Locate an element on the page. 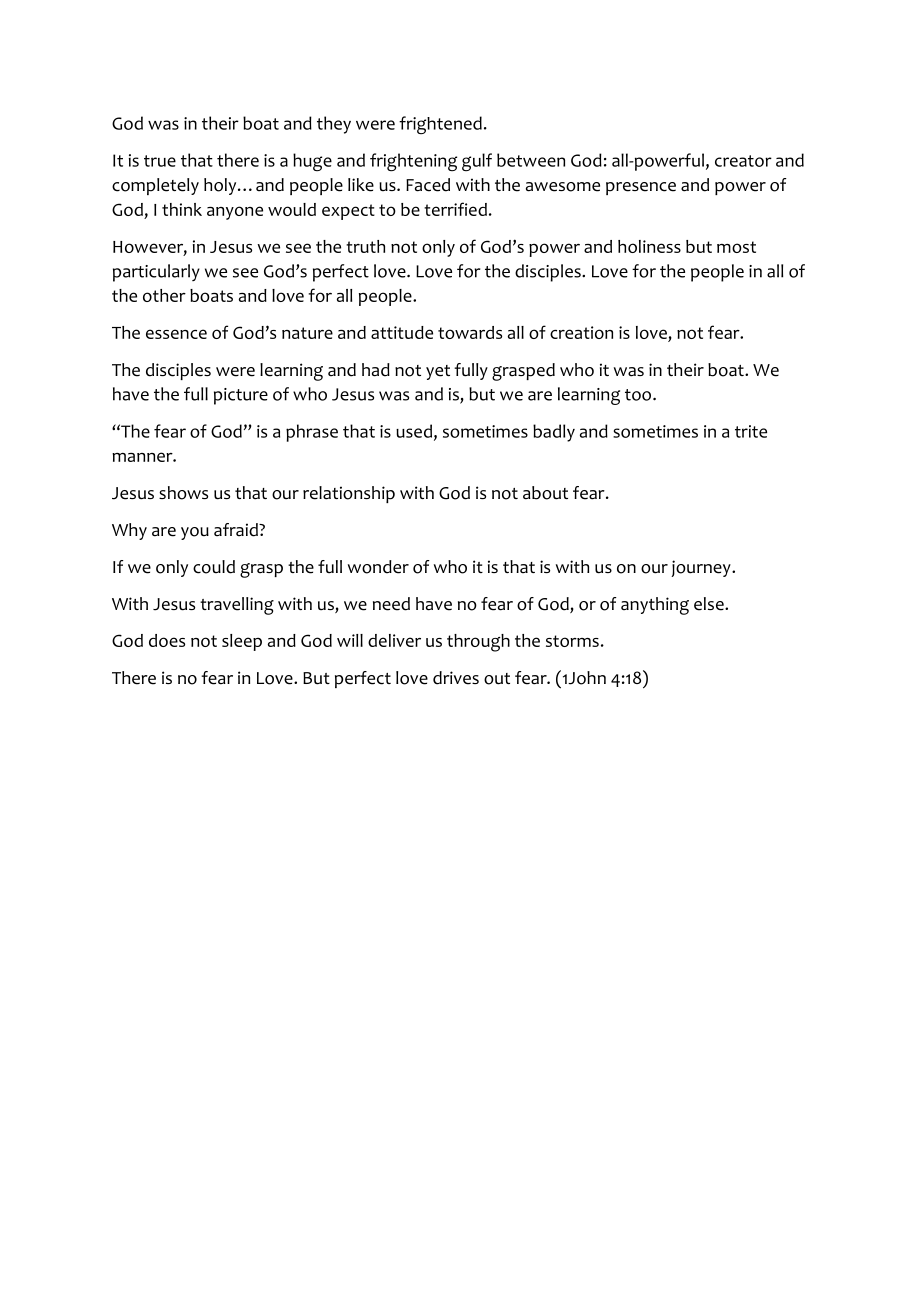 The image size is (924, 1308). used is located at coordinates (414, 431).
